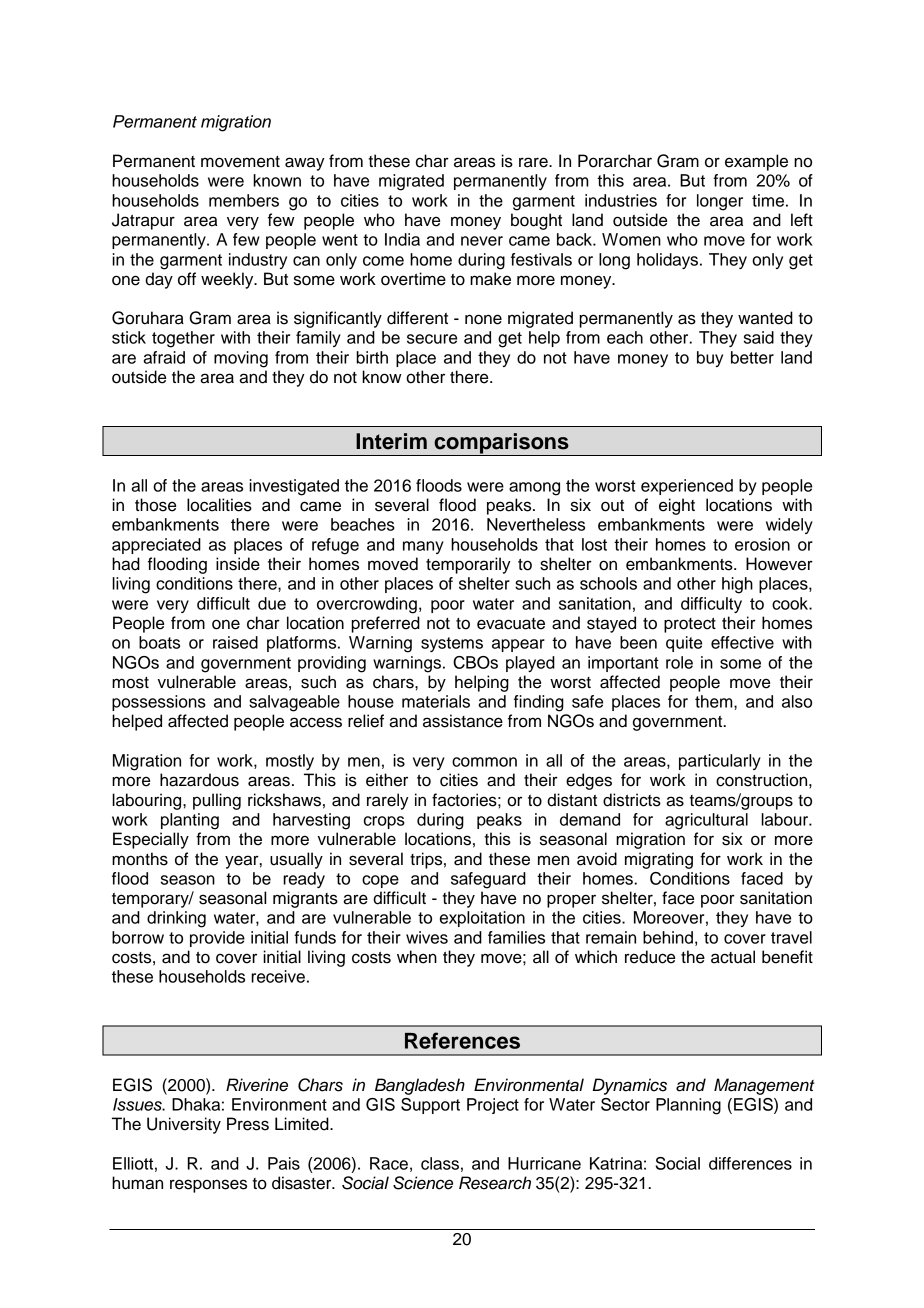 Image resolution: width=924 pixels, height=1308 pixels. What do you see at coordinates (756, 162) in the screenshot?
I see `example` at bounding box center [756, 162].
